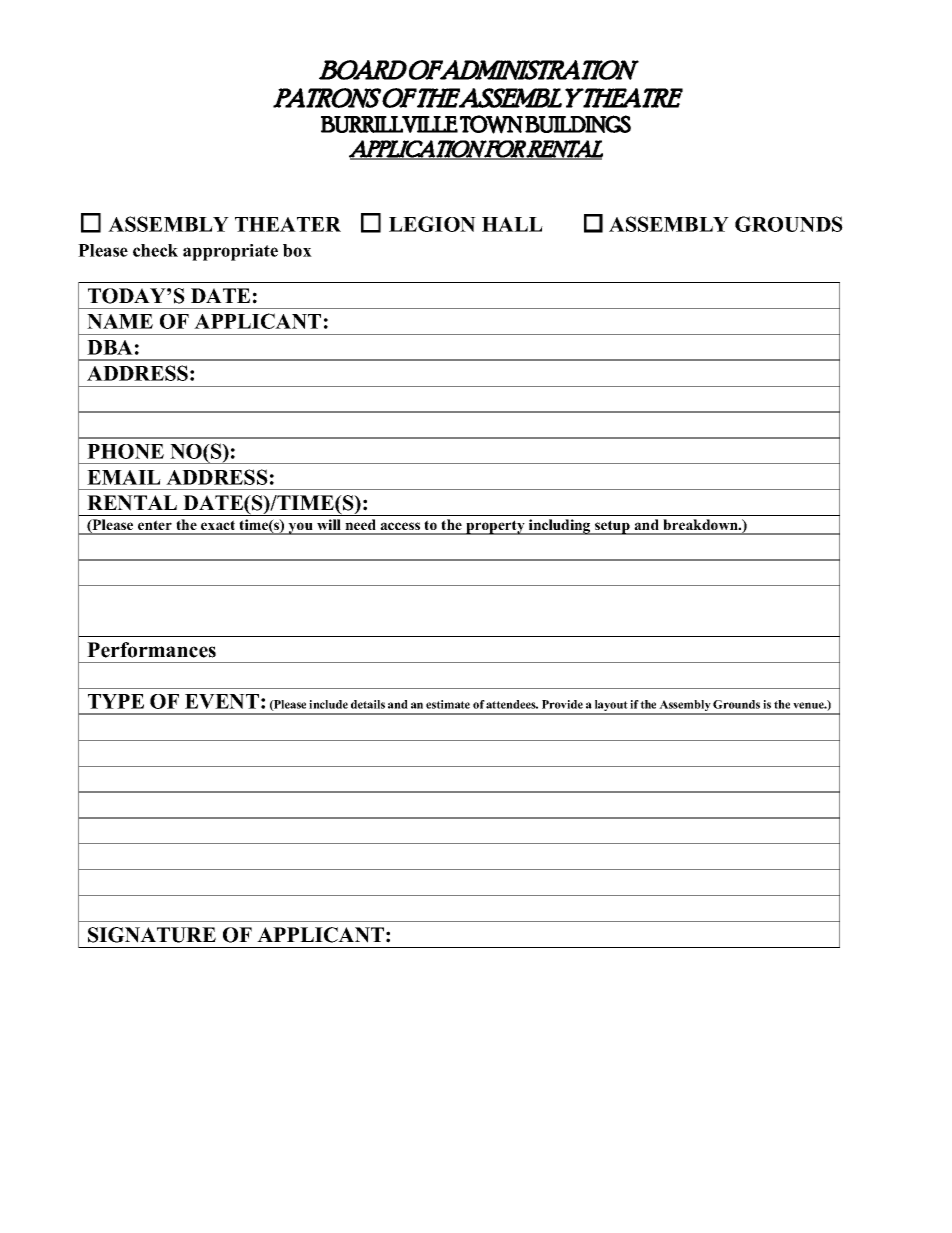 The image size is (952, 1233). I want to click on check, so click(155, 250).
